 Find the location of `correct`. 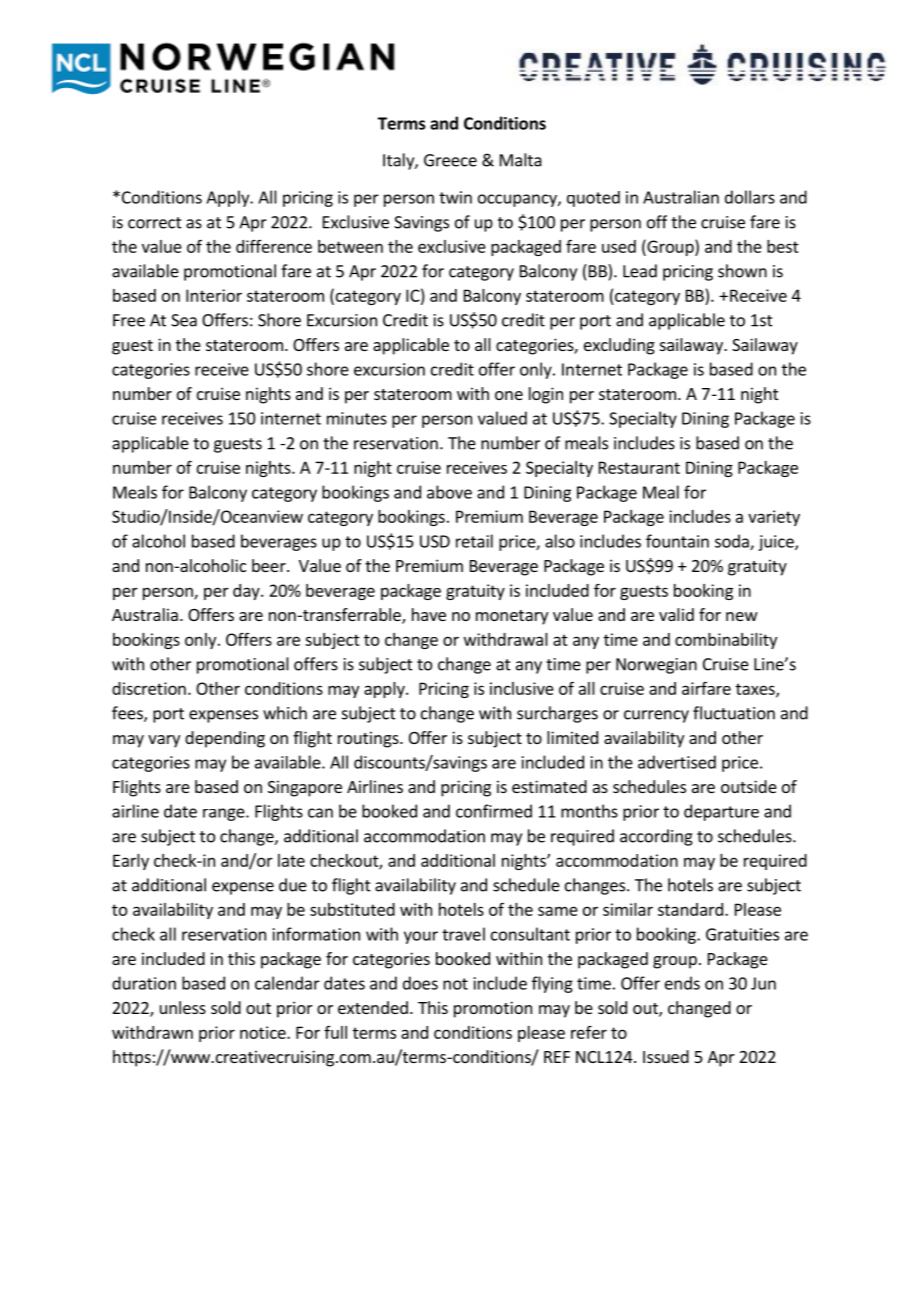

correct is located at coordinates (155, 223).
